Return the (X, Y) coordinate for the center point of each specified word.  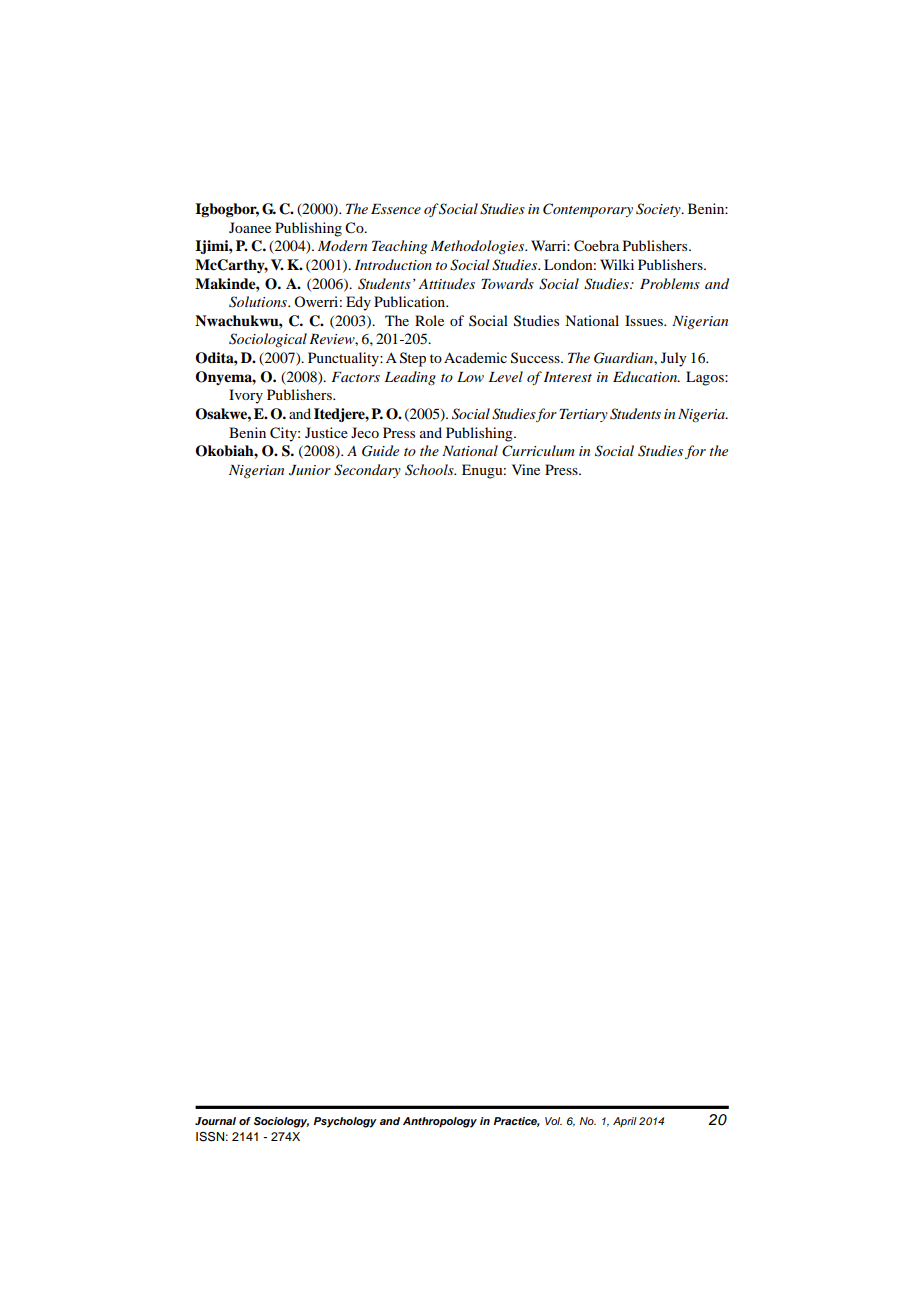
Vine (526, 469)
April (625, 1122)
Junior (310, 470)
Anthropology (440, 1122)
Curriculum (538, 451)
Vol (553, 1121)
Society (659, 210)
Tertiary (583, 415)
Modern (342, 245)
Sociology (281, 1122)
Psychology (345, 1122)
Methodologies (479, 247)
